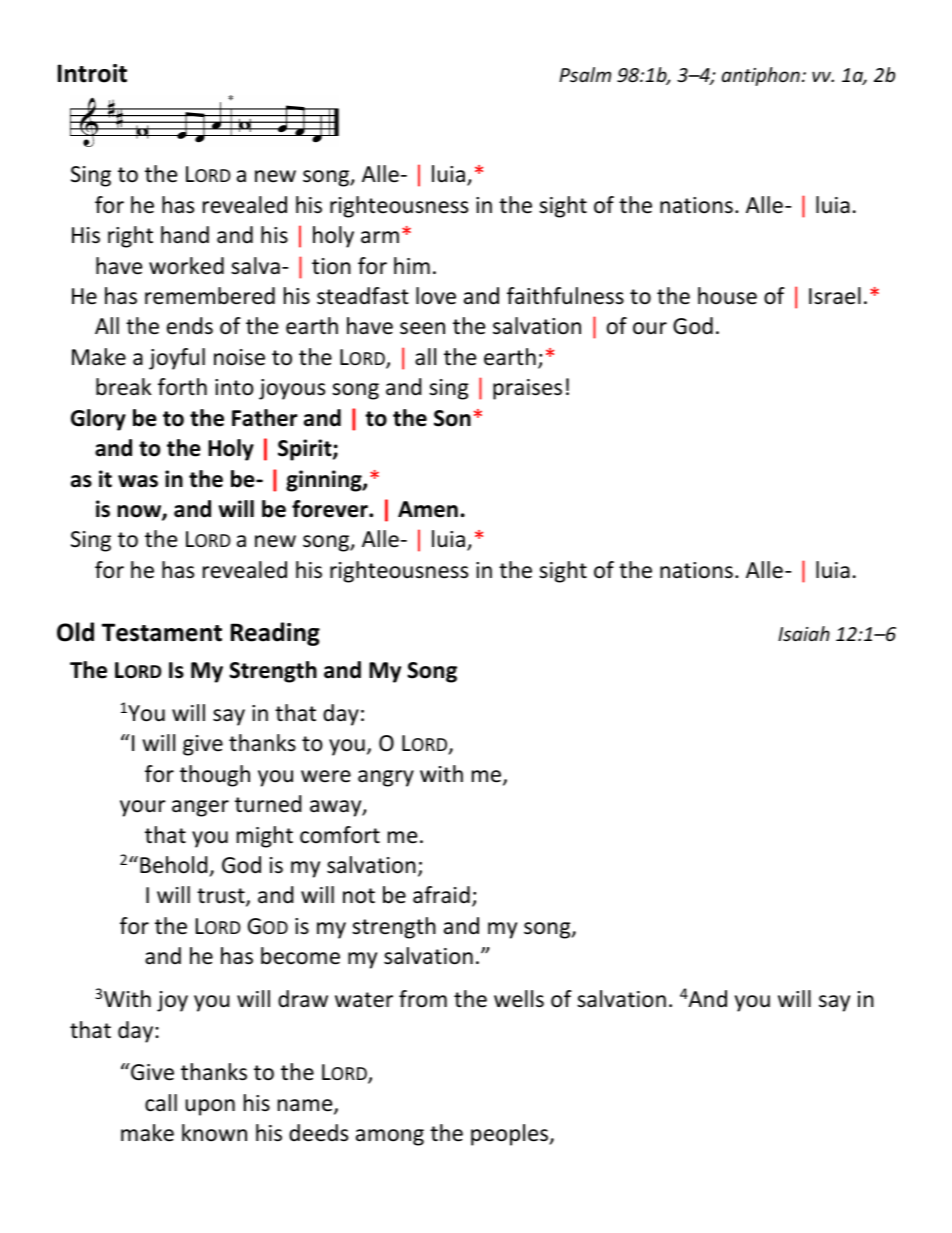 The width and height of the document is (952, 1233). I want to click on hand, so click(185, 235).
